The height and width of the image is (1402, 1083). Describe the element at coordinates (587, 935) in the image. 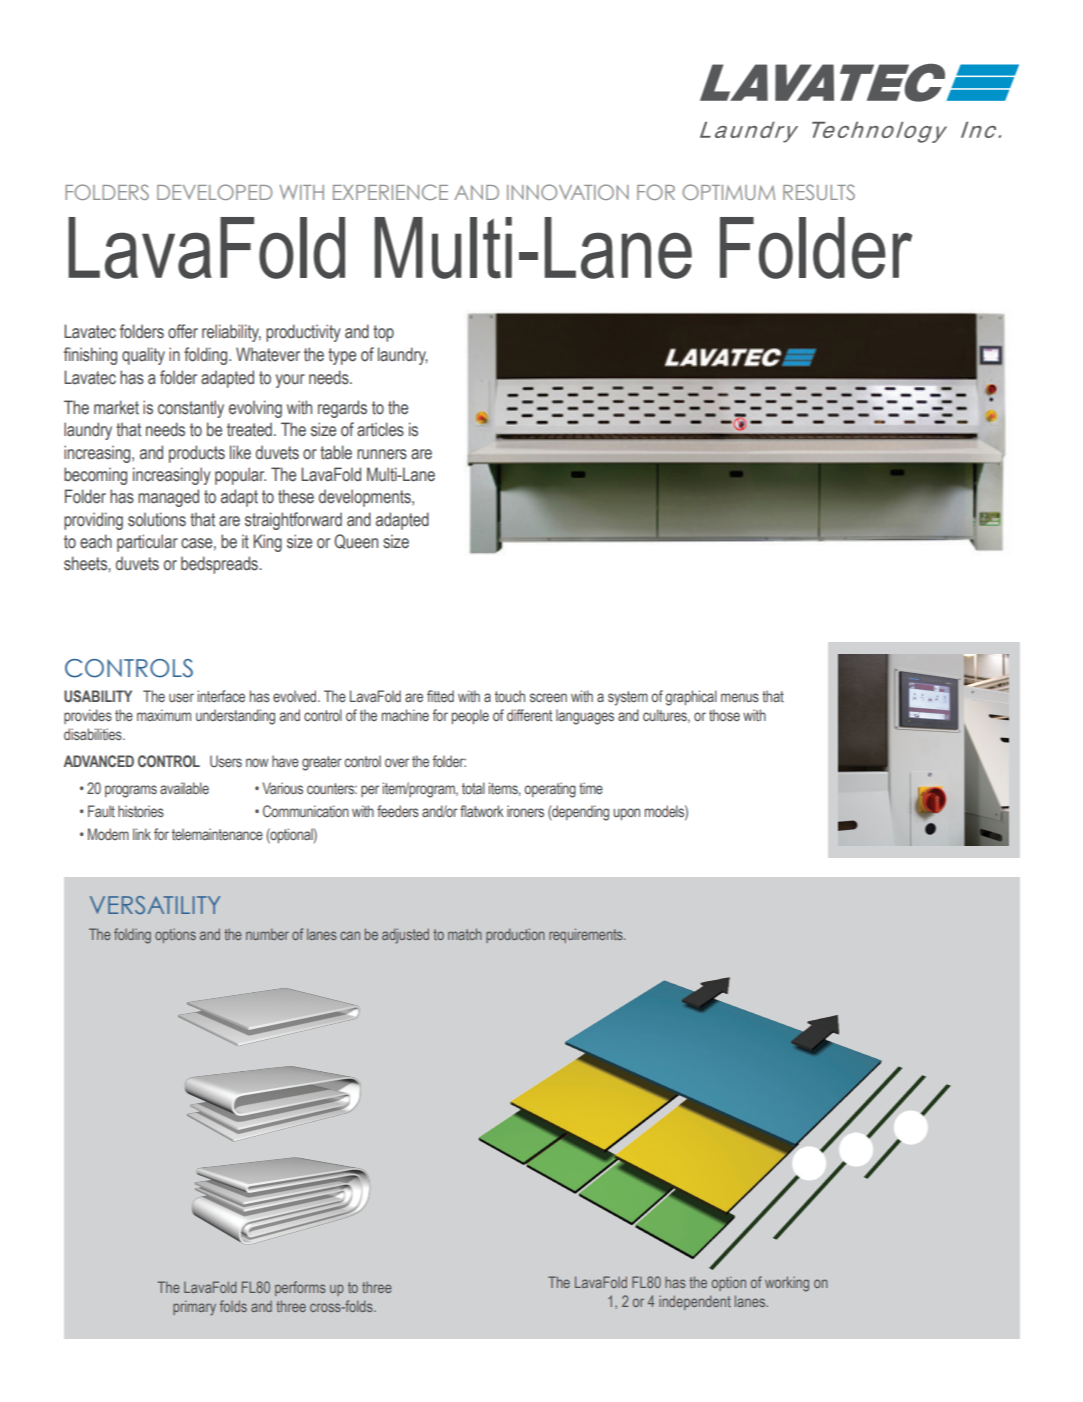

I see `requirements` at that location.
